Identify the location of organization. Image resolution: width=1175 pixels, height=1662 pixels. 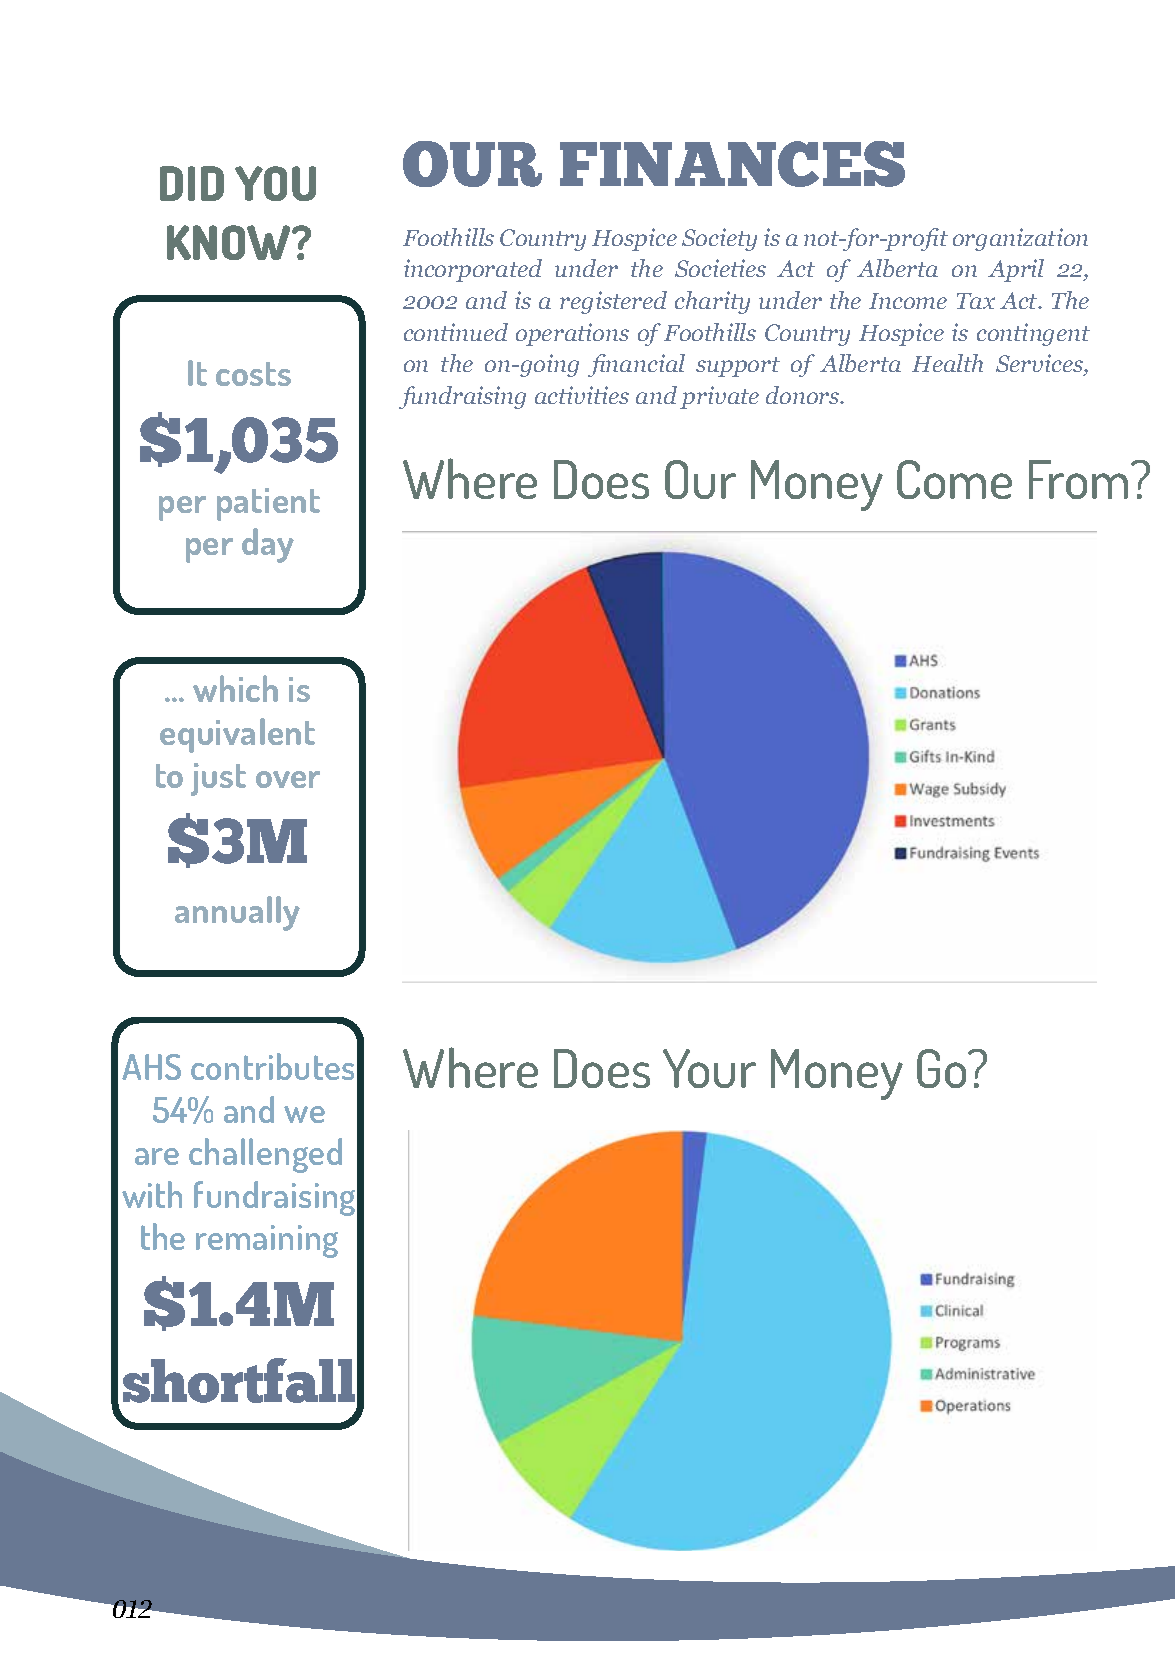
(1020, 239).
